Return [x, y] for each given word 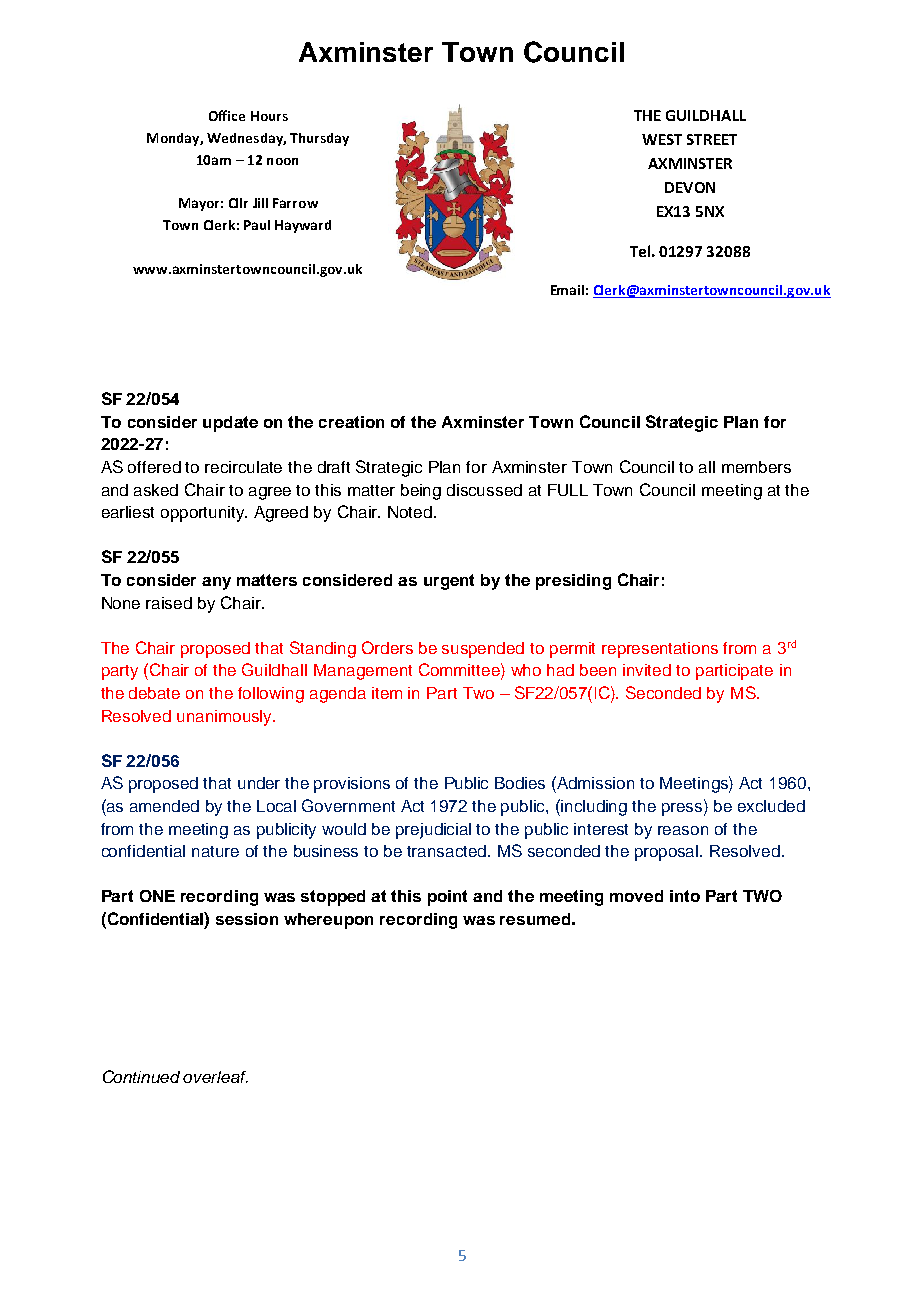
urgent [449, 582]
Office [227, 115]
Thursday [319, 139]
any [216, 583]
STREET [712, 139]
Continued [141, 1076]
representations [660, 650]
